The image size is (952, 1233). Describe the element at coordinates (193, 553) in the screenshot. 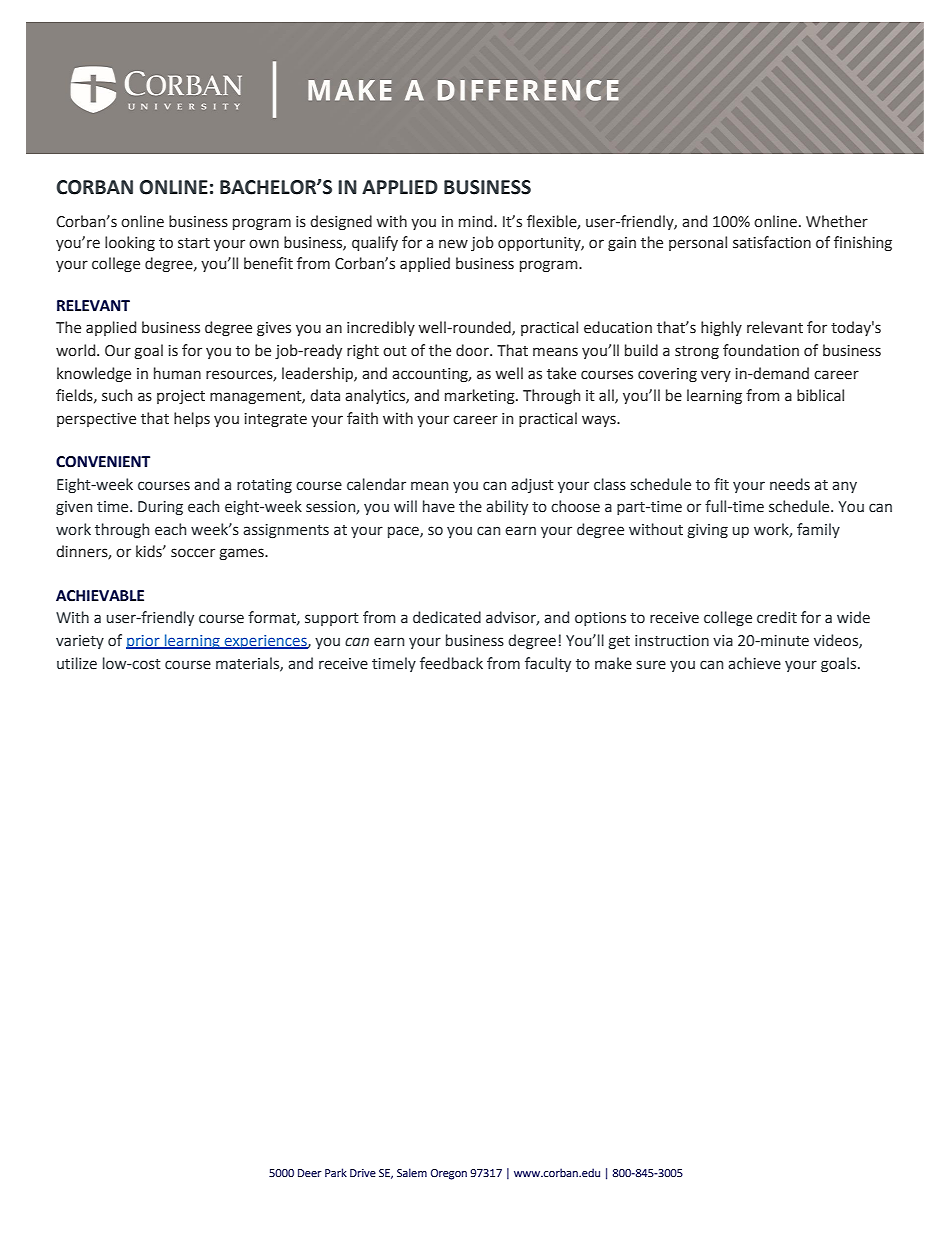

I see `soccer` at that location.
